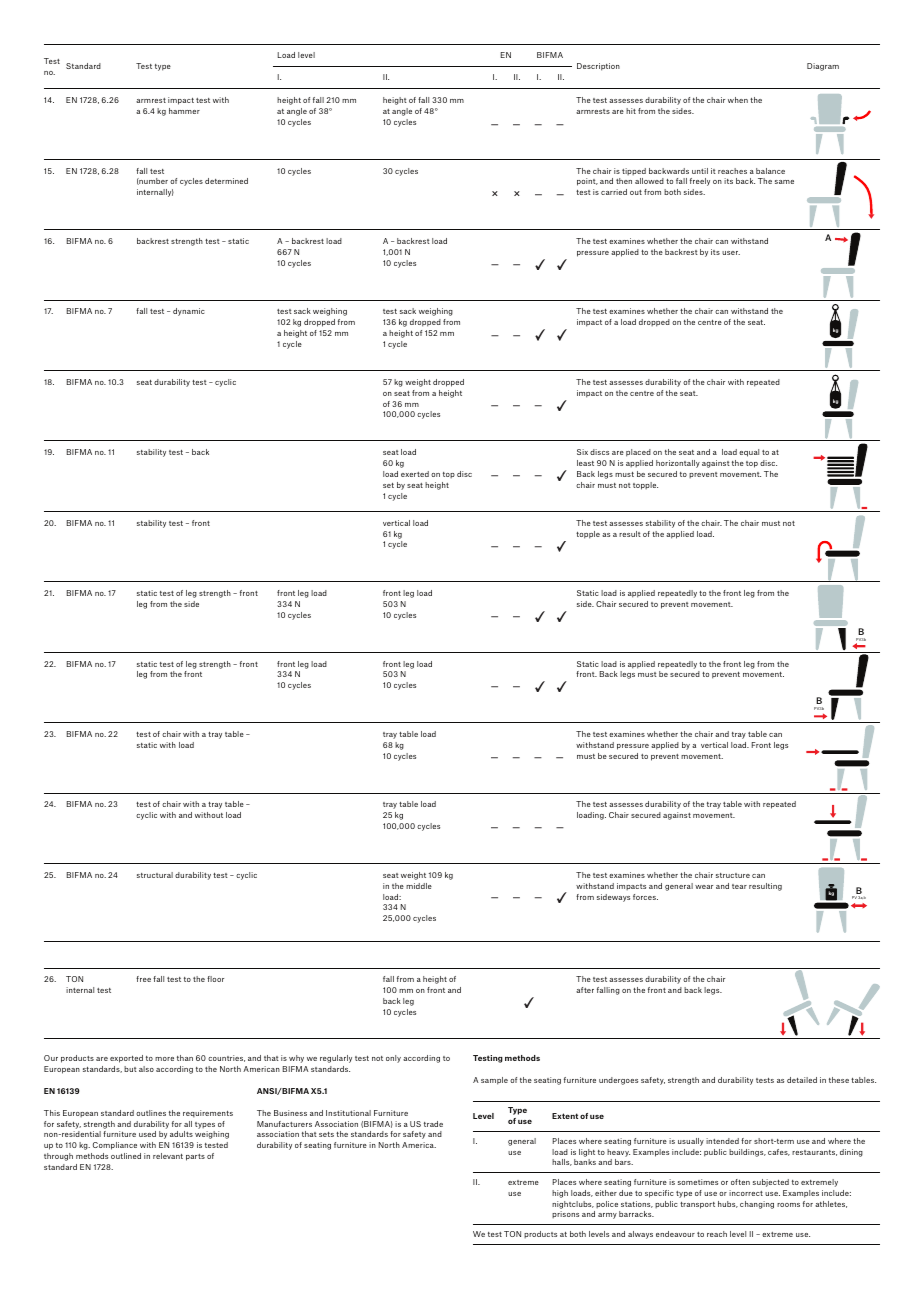  What do you see at coordinates (598, 67) in the document?
I see `Description` at bounding box center [598, 67].
